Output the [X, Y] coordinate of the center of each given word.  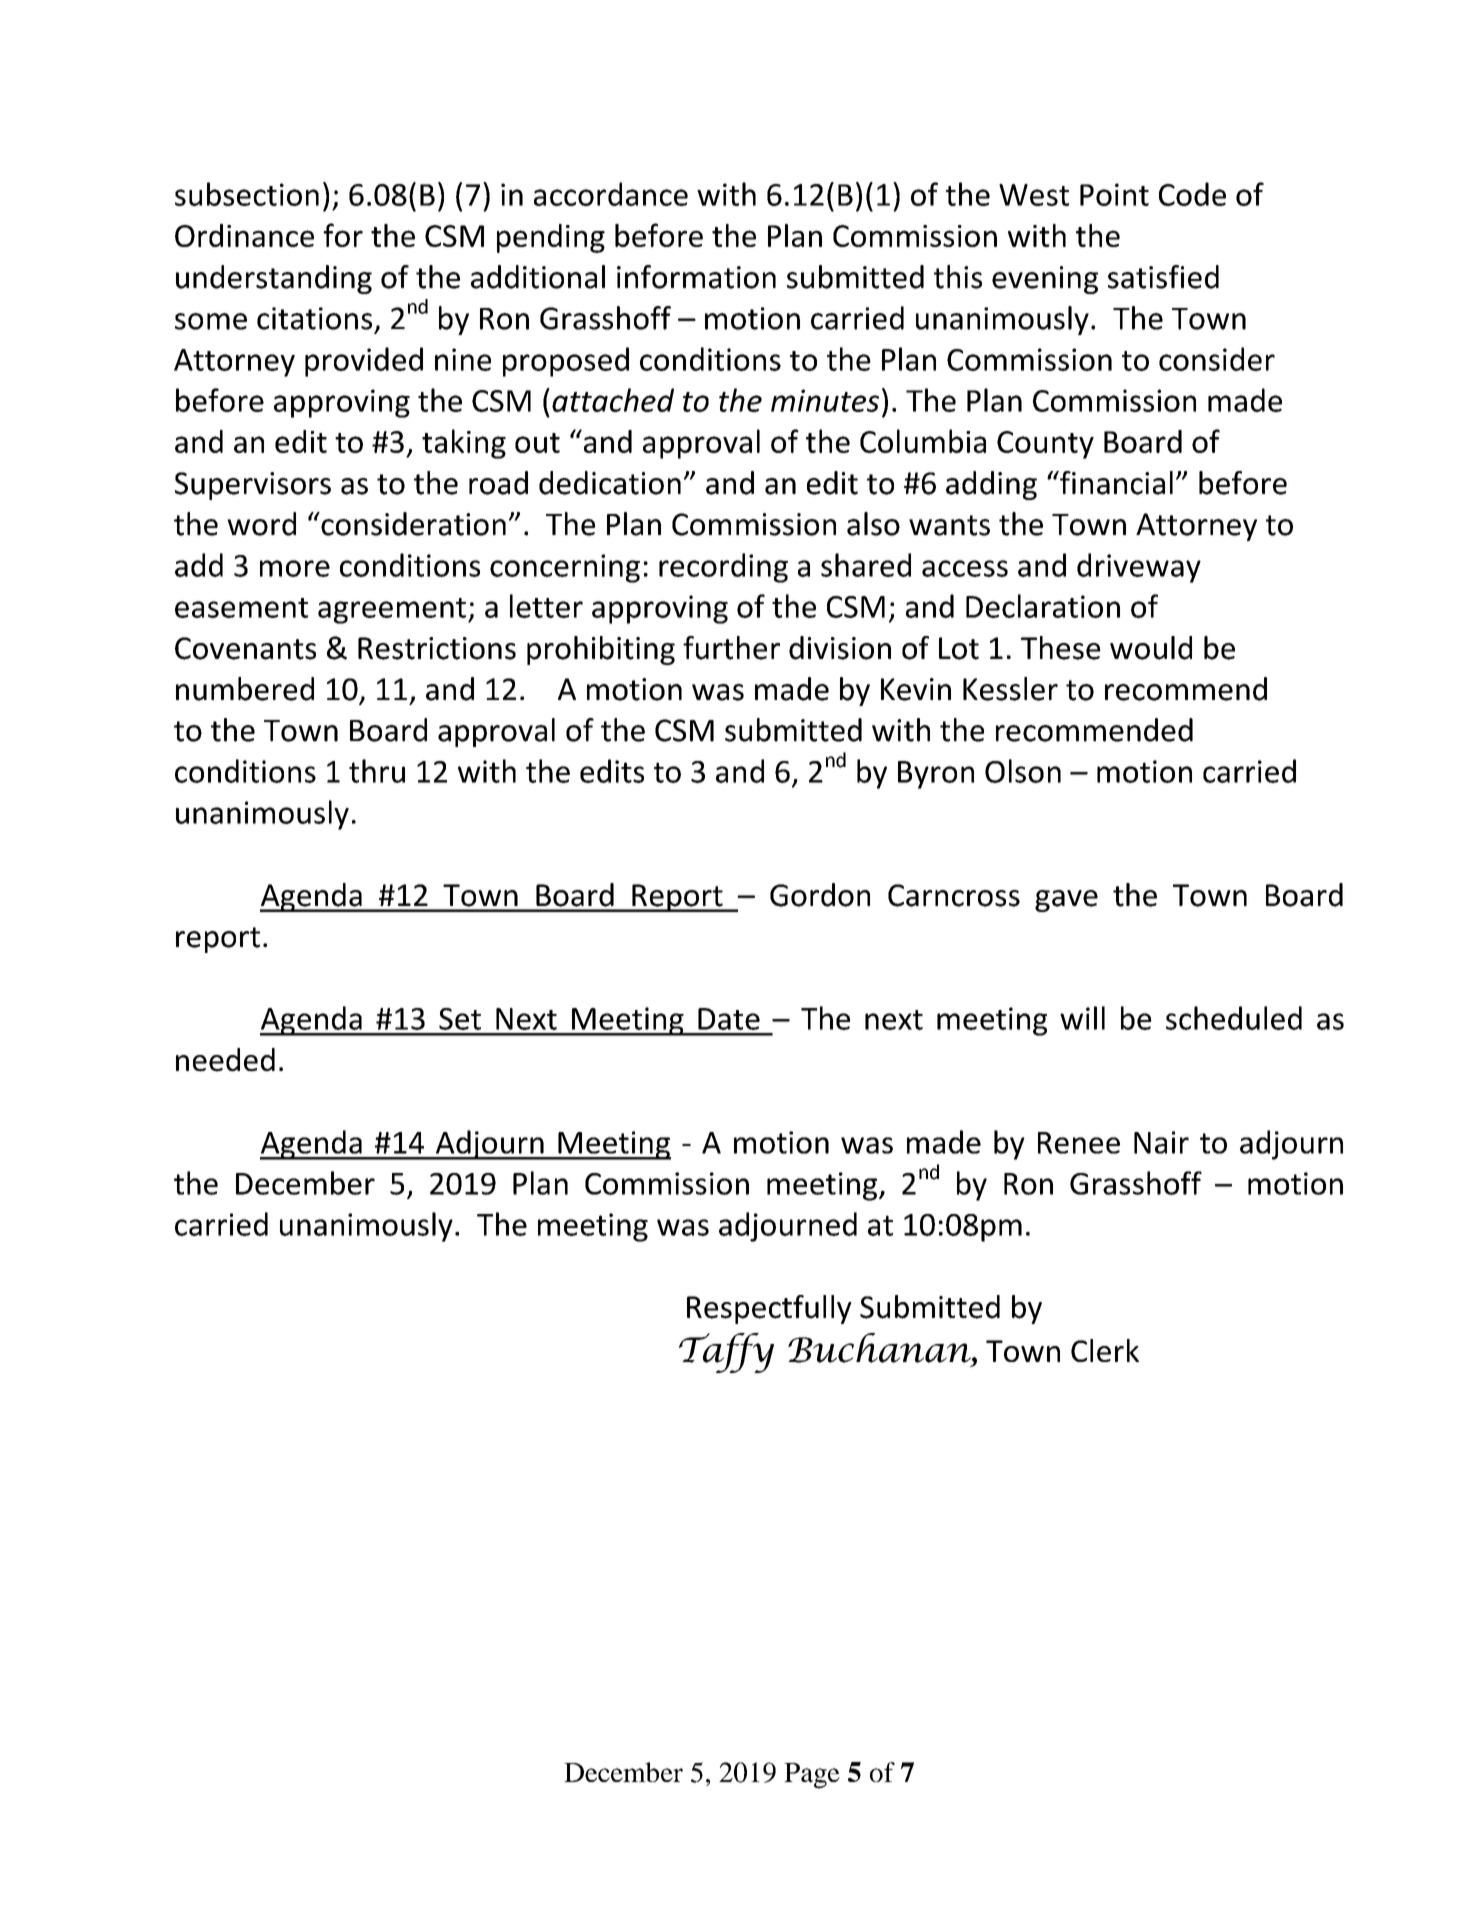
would [1151, 648]
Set [460, 1019]
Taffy [726, 1353]
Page [812, 1776]
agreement [392, 611]
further [731, 648]
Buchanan [880, 1348]
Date [729, 1019]
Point [1114, 194]
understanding [274, 279]
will [1082, 1018]
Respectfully [769, 1309]
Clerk [1105, 1350]
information [696, 277]
